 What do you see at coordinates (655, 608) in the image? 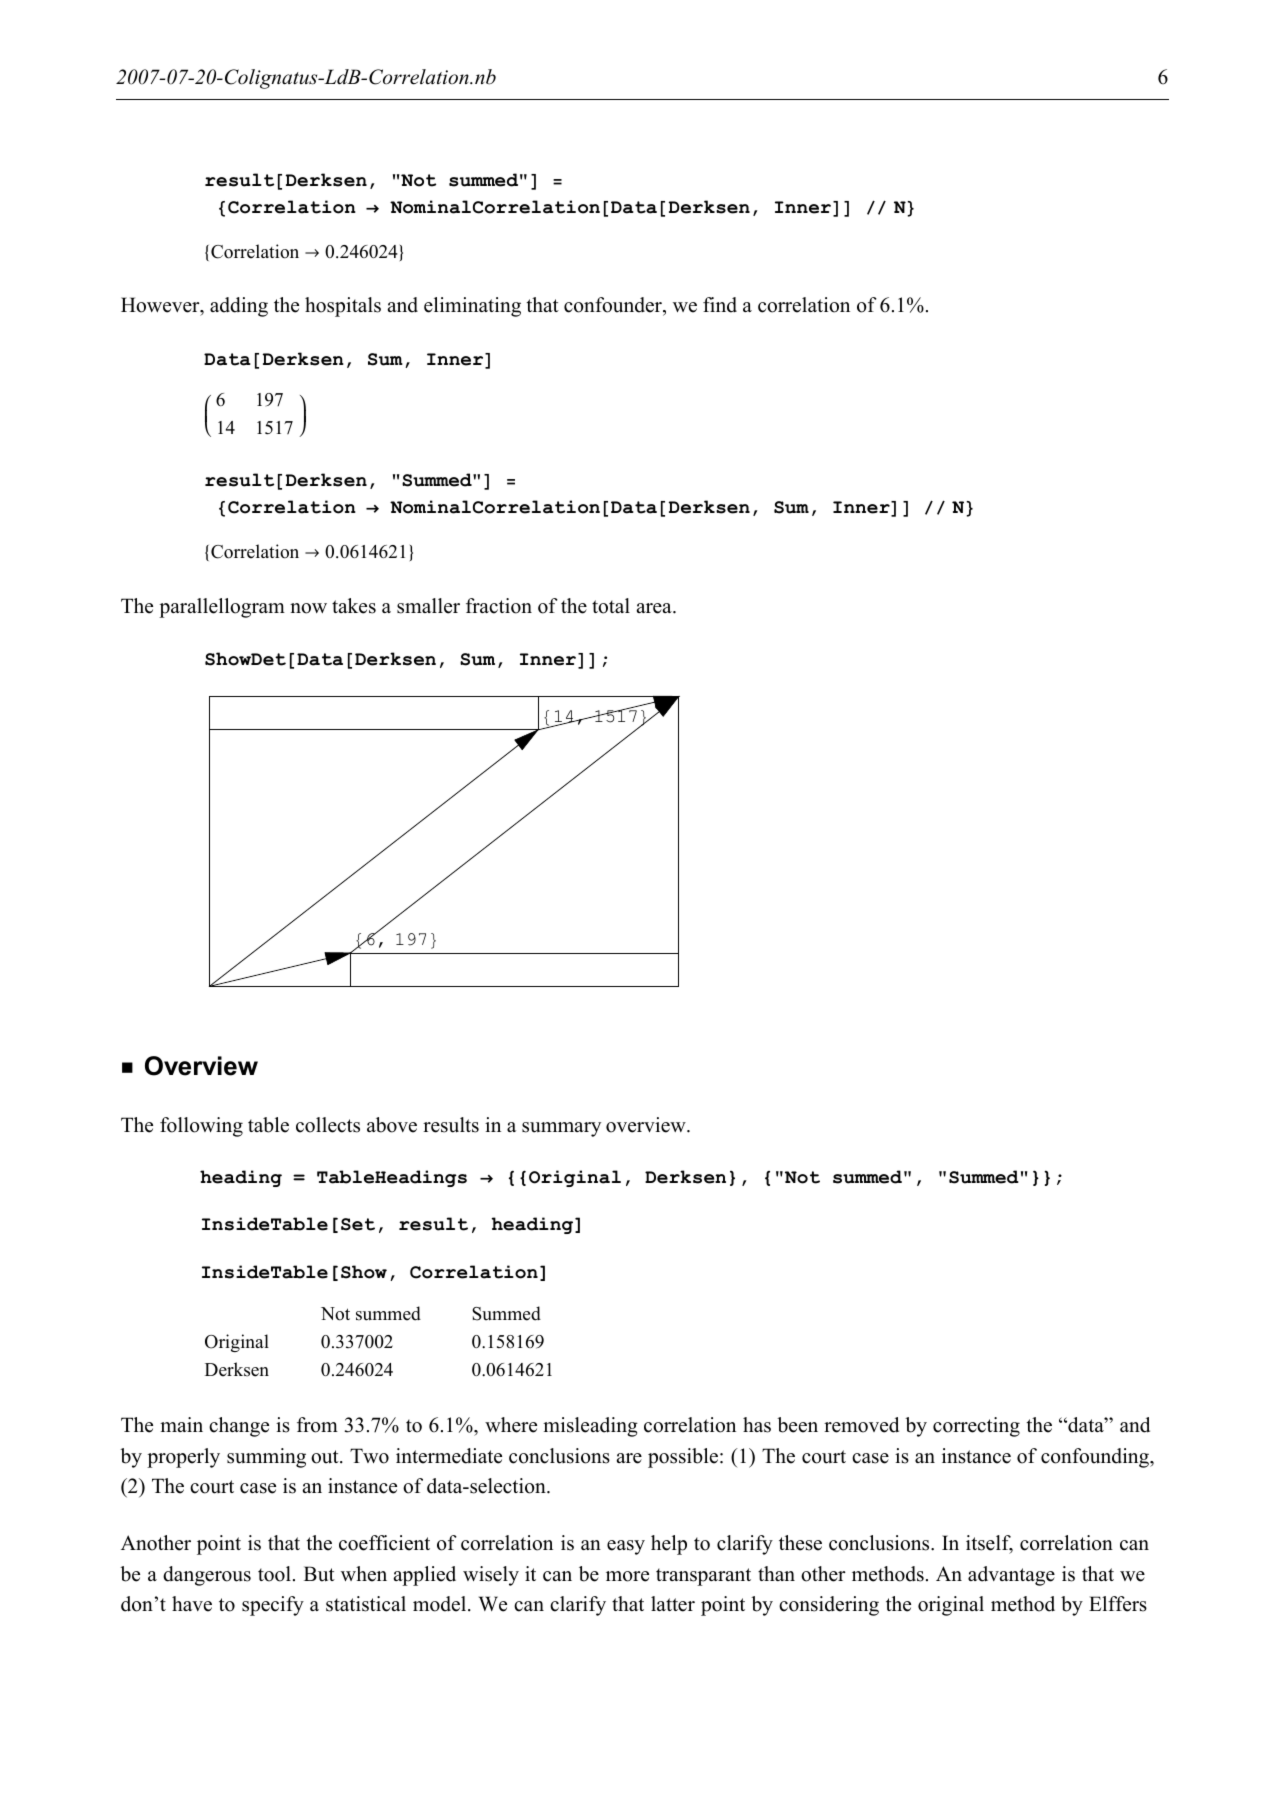
I see `area` at bounding box center [655, 608].
